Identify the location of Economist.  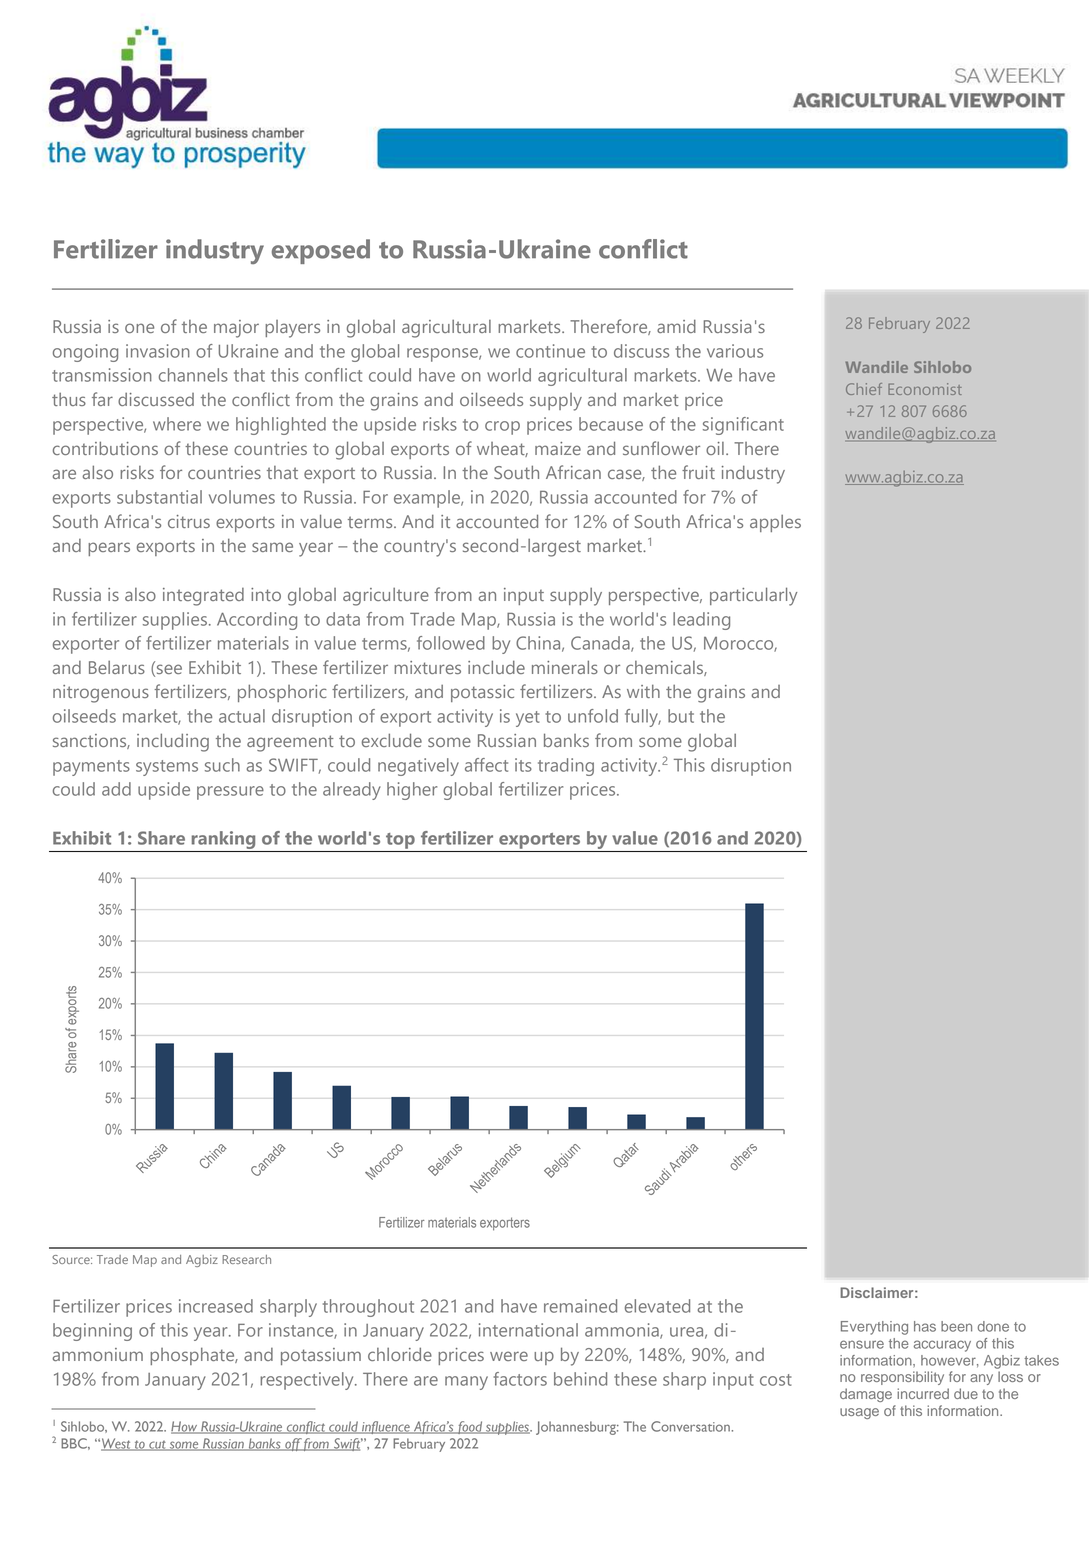
(925, 389).
